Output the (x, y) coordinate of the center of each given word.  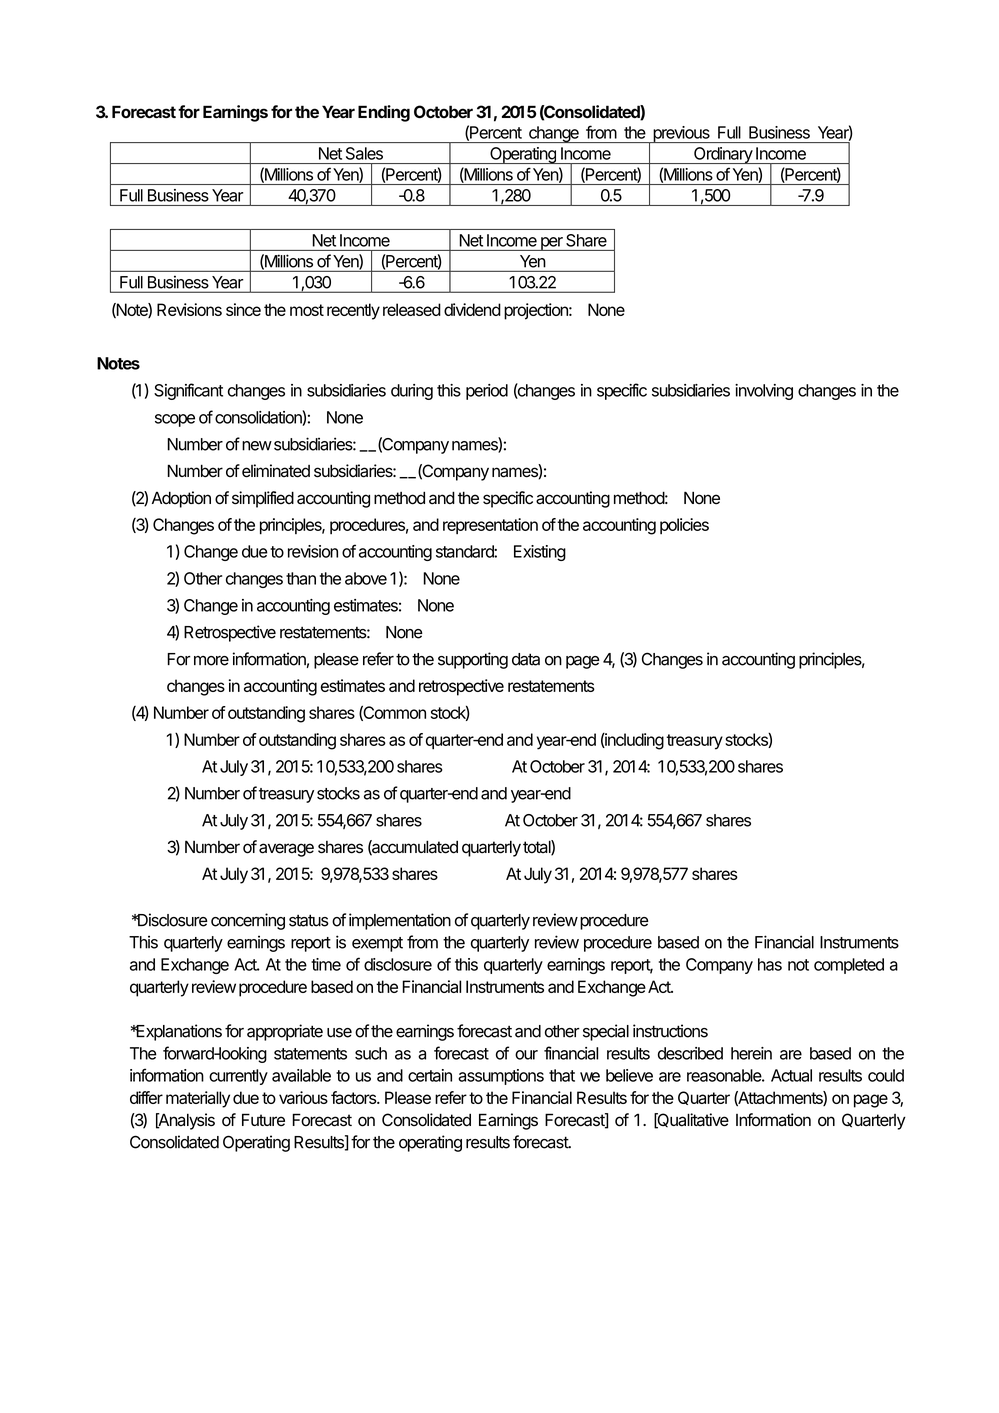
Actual (791, 1075)
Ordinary (723, 155)
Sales (364, 153)
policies (684, 526)
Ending (384, 113)
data (526, 659)
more (211, 661)
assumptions (501, 1077)
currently (238, 1077)
